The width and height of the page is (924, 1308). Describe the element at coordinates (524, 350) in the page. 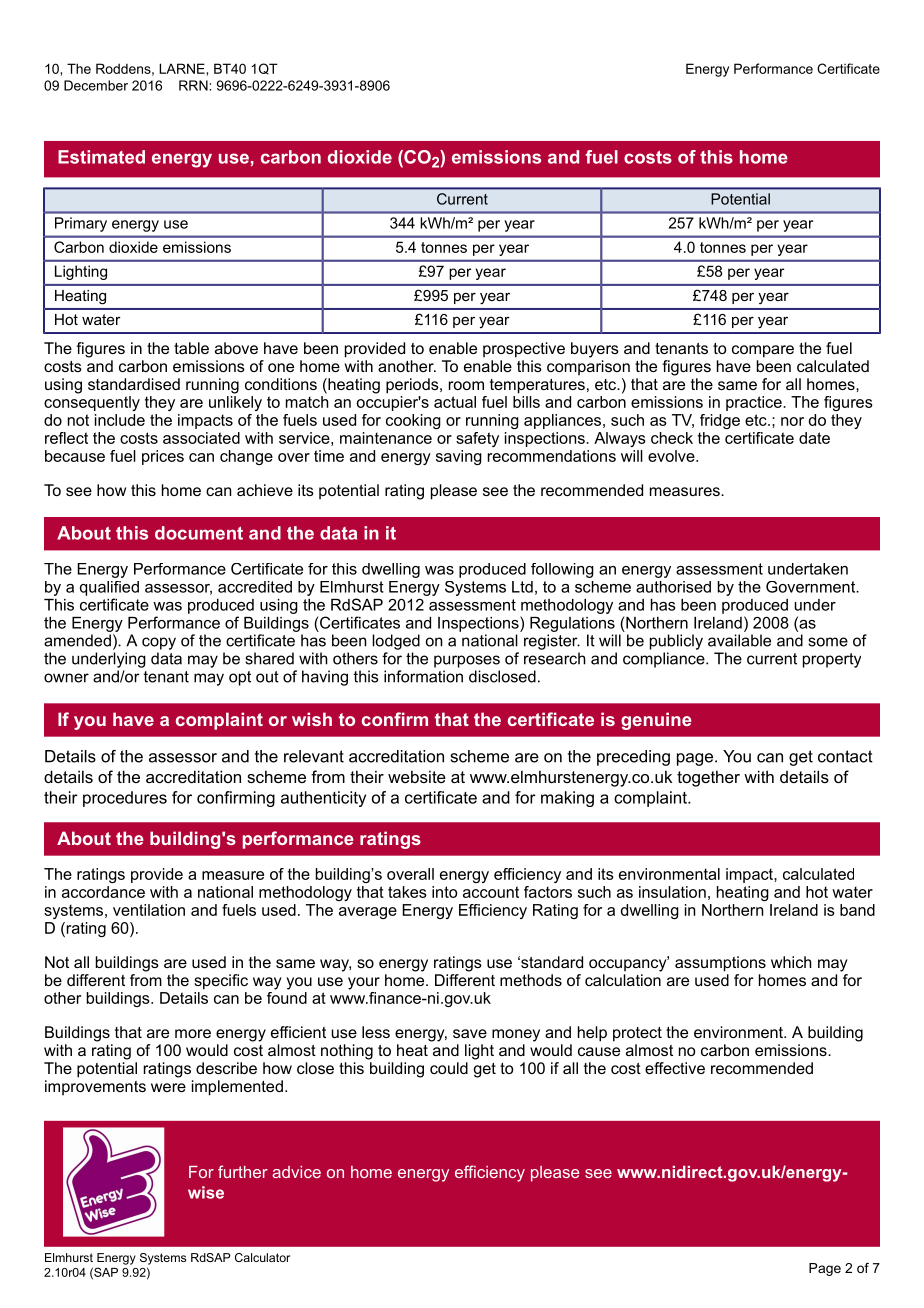

I see `prospective` at that location.
